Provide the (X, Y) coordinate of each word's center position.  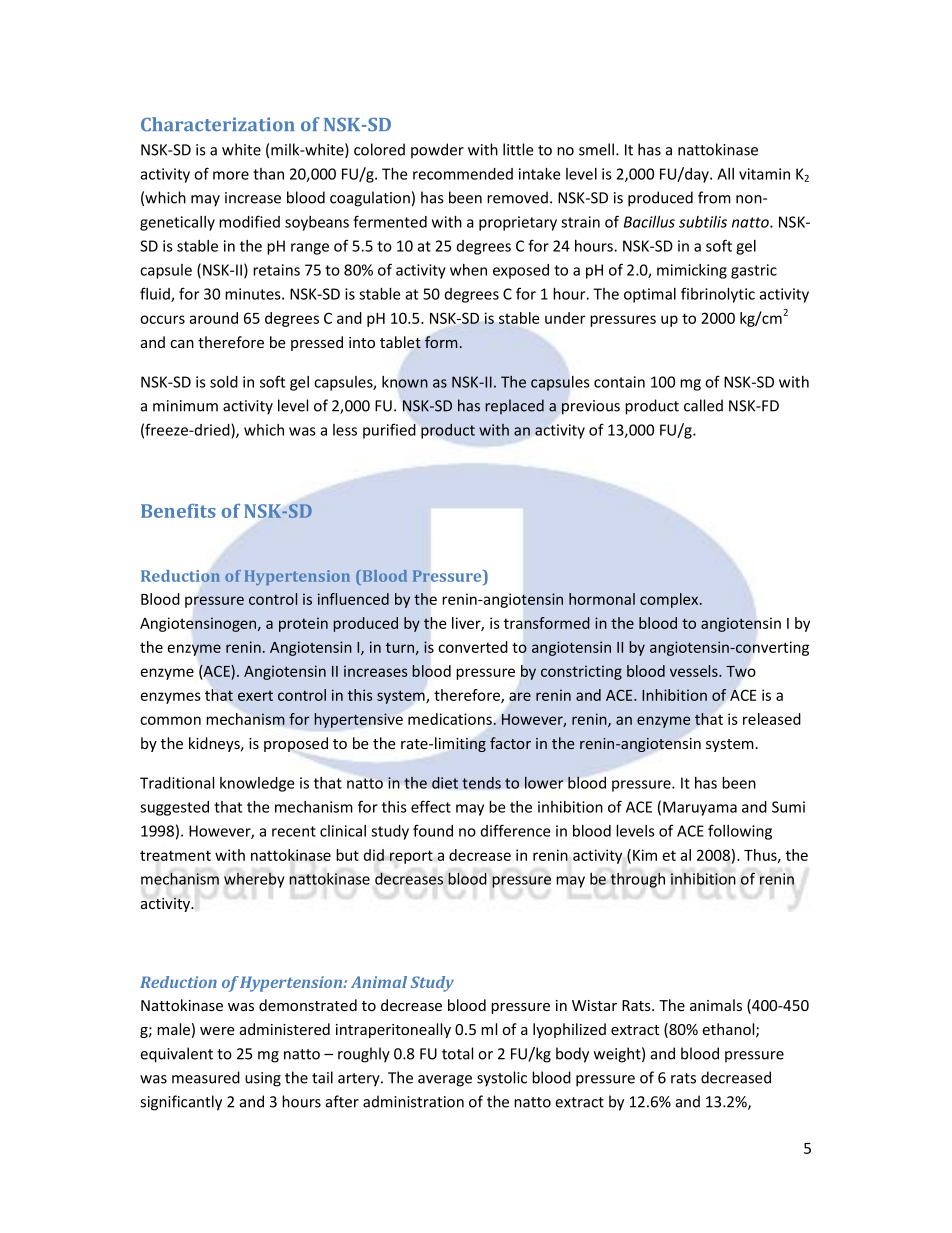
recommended (463, 174)
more (231, 175)
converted (473, 647)
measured (206, 1077)
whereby (254, 880)
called (703, 405)
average (445, 1081)
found (433, 830)
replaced (515, 406)
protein (303, 624)
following (740, 832)
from (714, 197)
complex (670, 600)
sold (224, 382)
